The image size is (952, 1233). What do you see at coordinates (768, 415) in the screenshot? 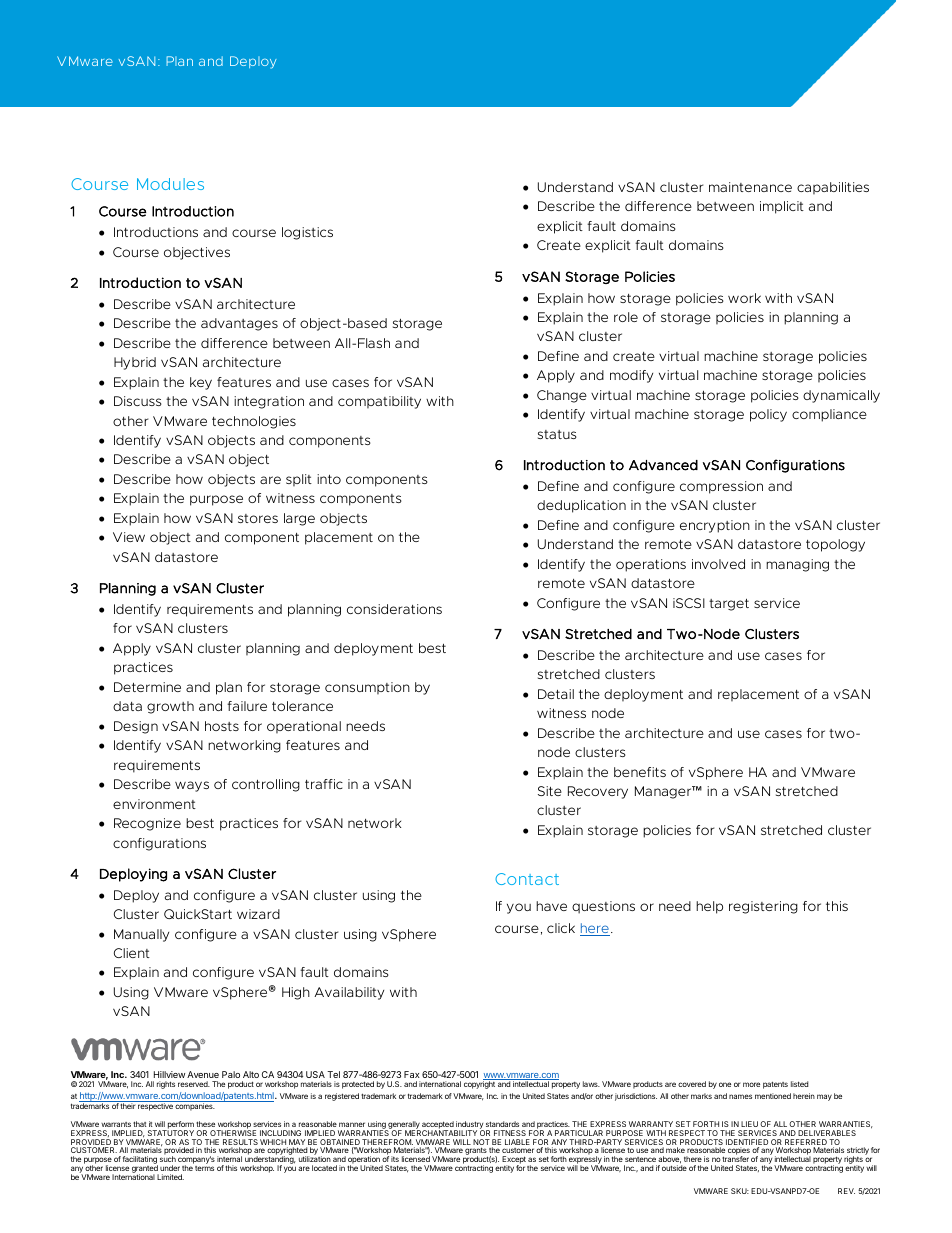
I see `policy` at bounding box center [768, 415].
